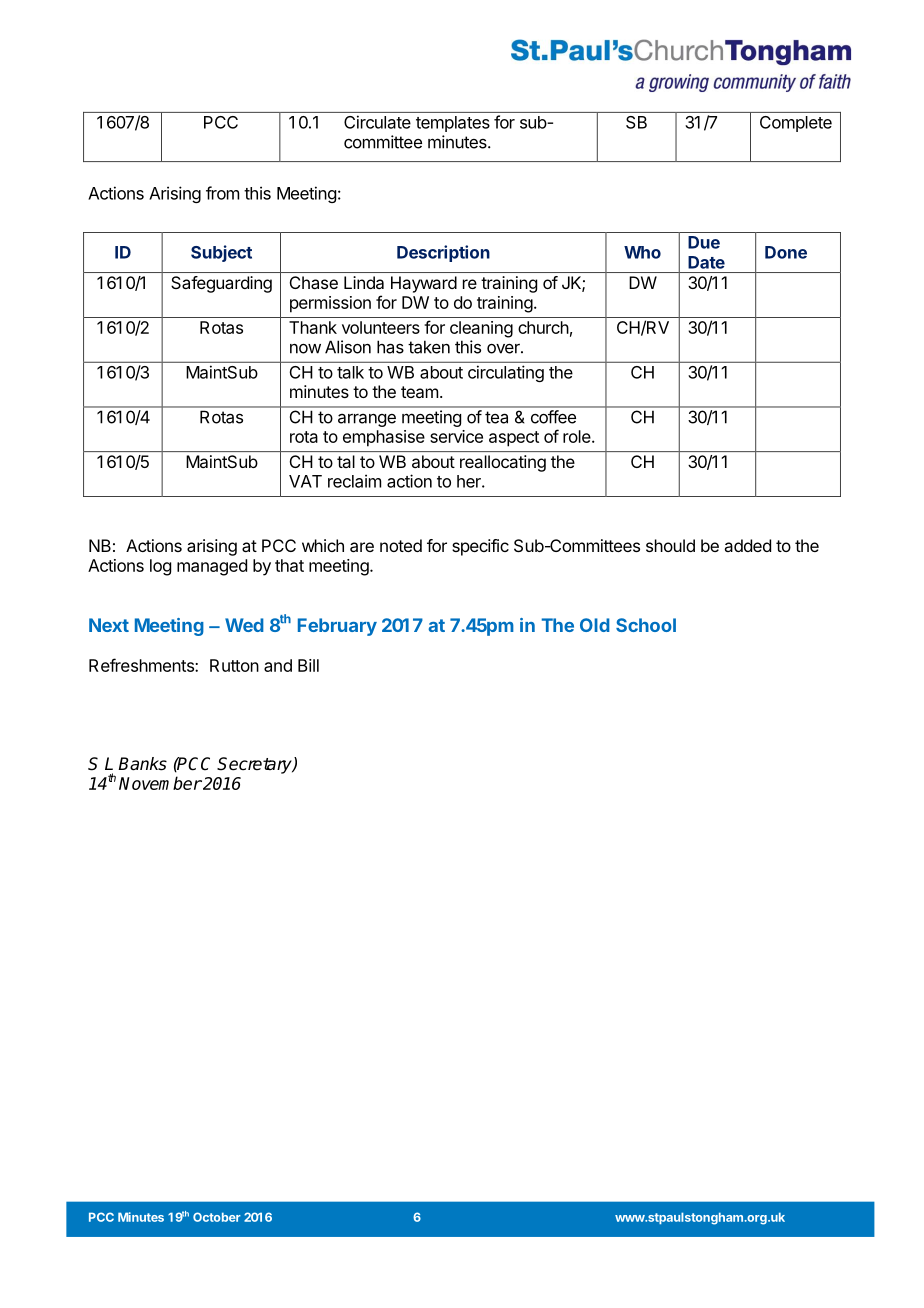 The height and width of the screenshot is (1308, 924). What do you see at coordinates (595, 625) in the screenshot?
I see `Old` at bounding box center [595, 625].
